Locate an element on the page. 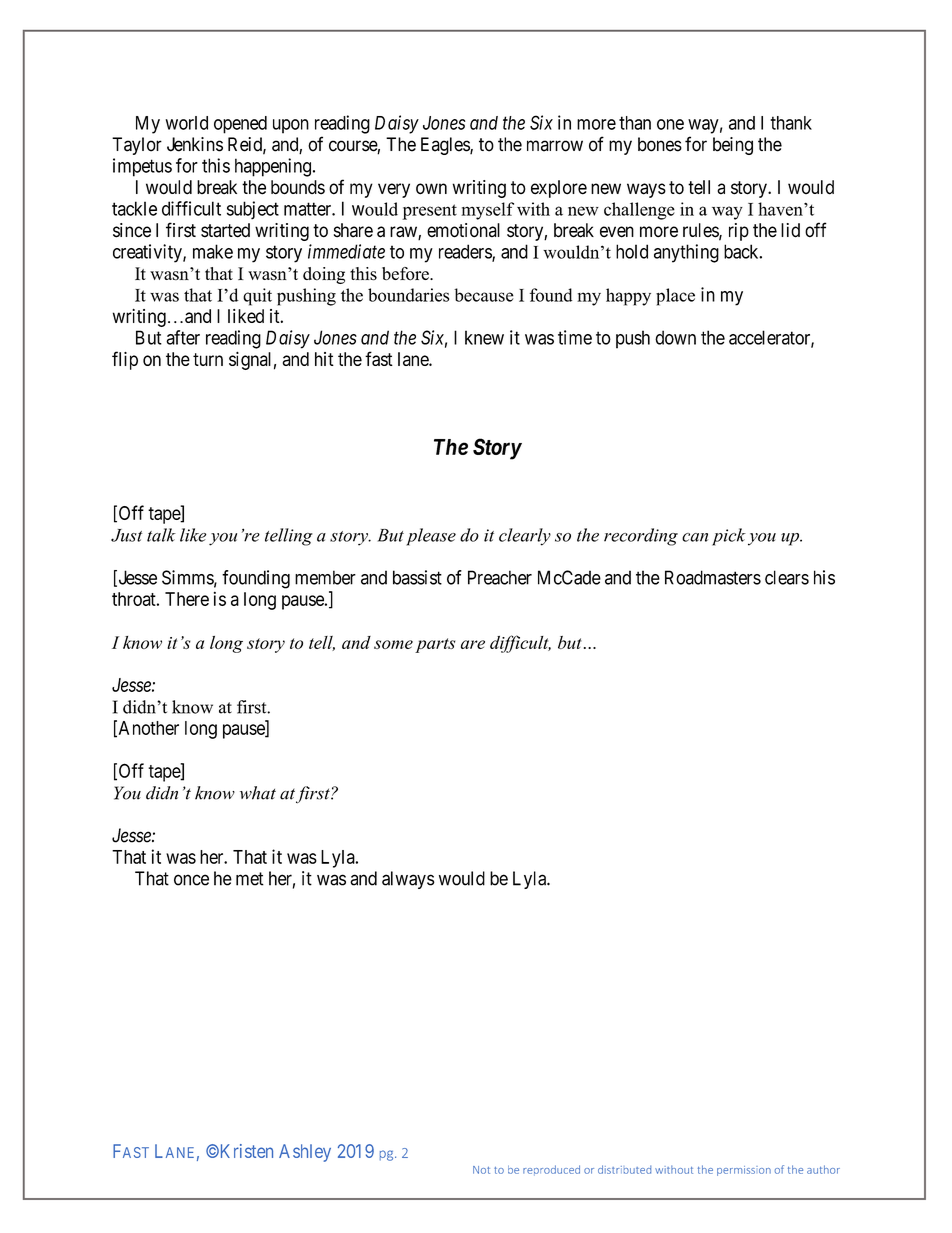  turn is located at coordinates (208, 359).
